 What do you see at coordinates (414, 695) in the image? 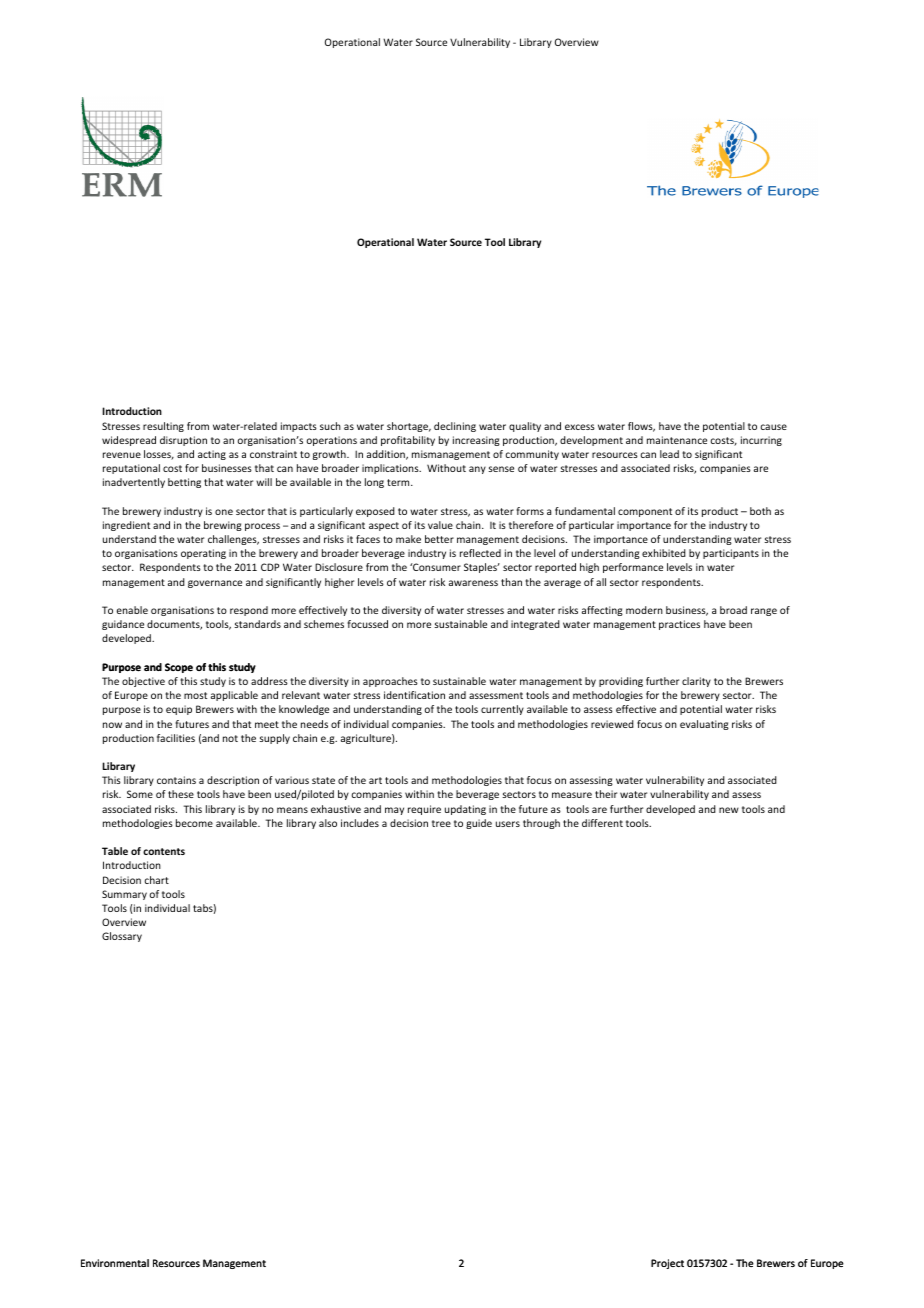
I see `identification` at bounding box center [414, 695].
